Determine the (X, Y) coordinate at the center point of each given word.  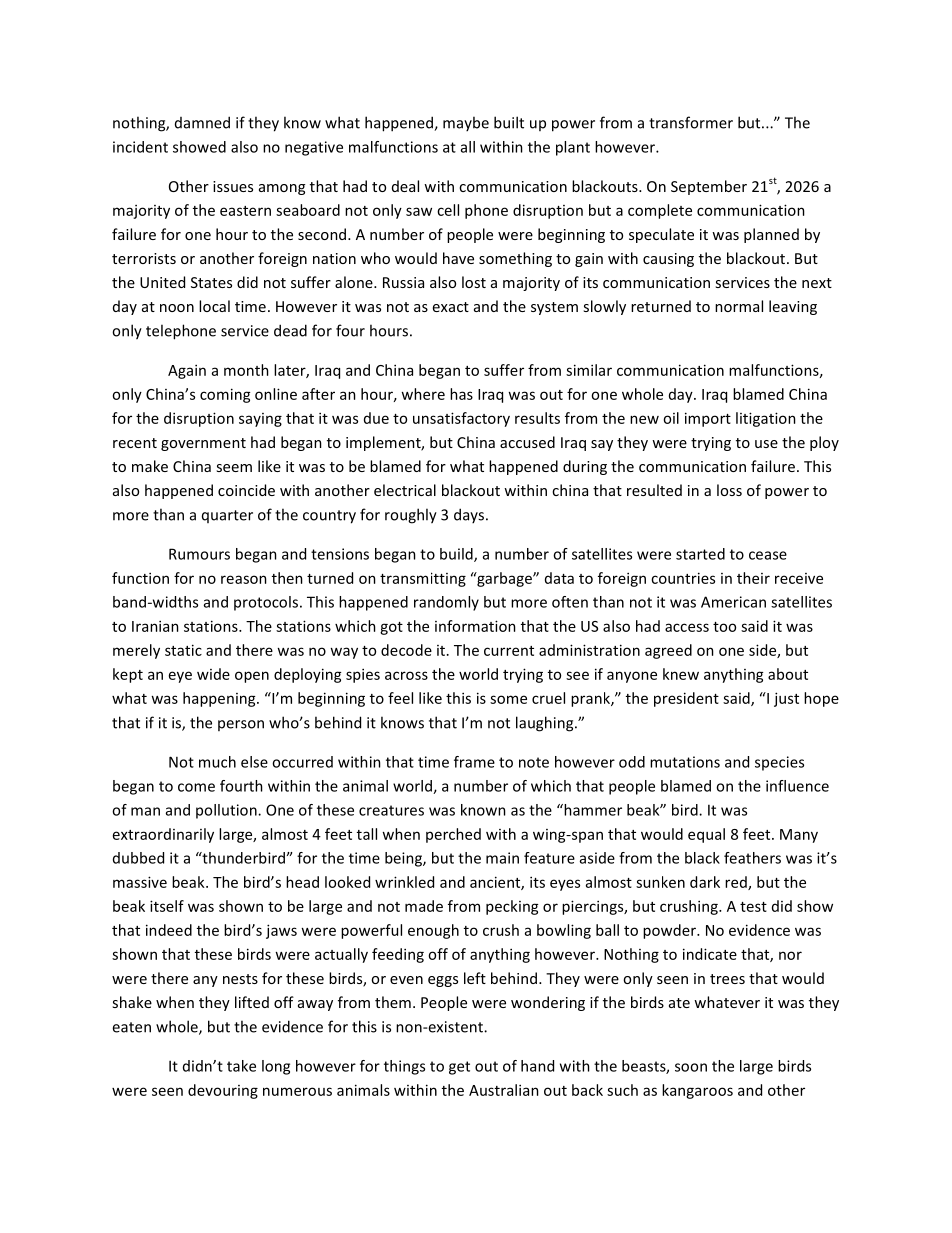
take (241, 1066)
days (470, 515)
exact (451, 307)
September (709, 187)
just (786, 699)
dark (705, 882)
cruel (548, 698)
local (214, 306)
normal (739, 306)
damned (202, 122)
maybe (466, 123)
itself (167, 906)
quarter (227, 516)
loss (729, 490)
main (502, 858)
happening (220, 699)
